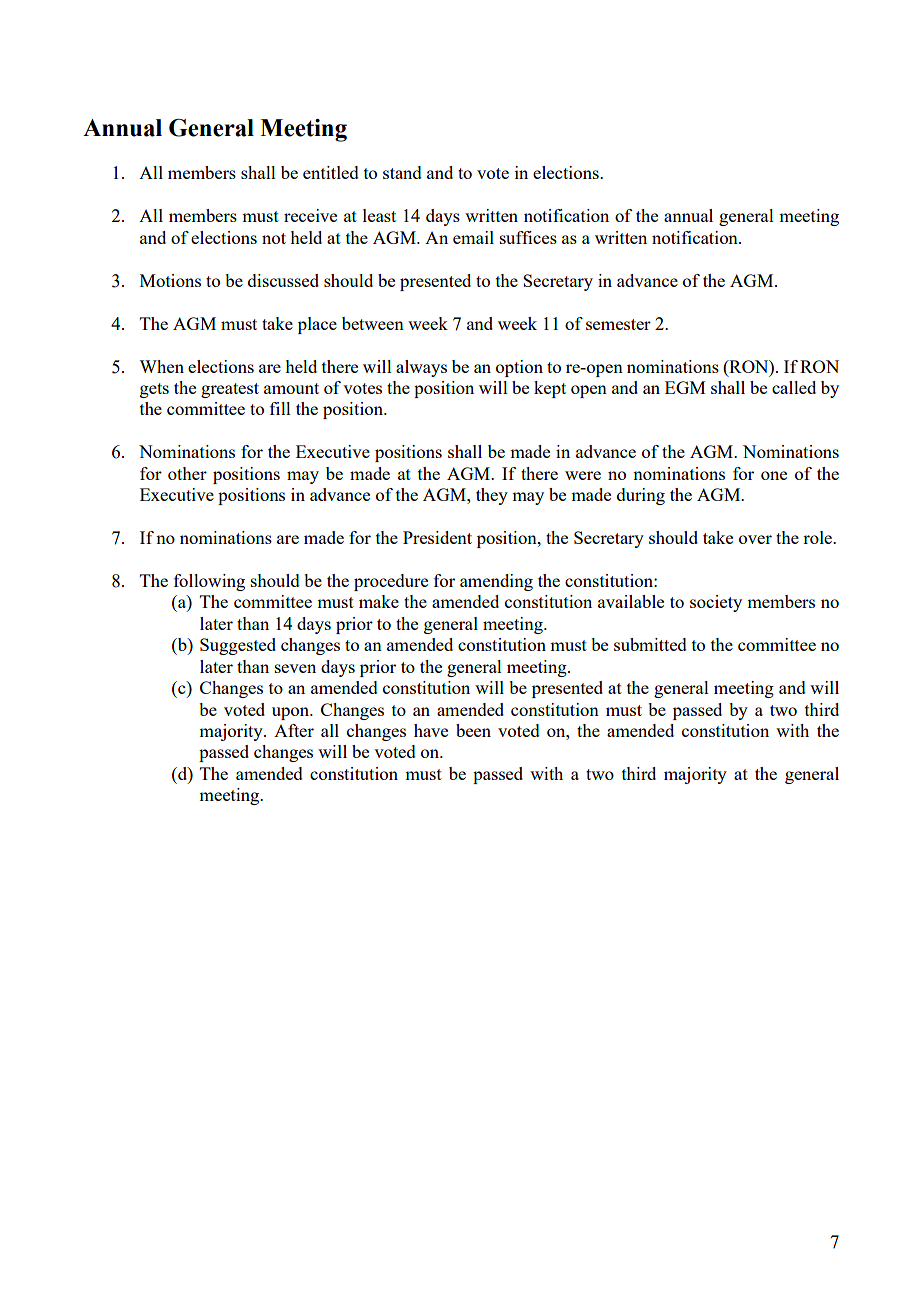 The image size is (924, 1308). Describe the element at coordinates (310, 215) in the page. I see `receive` at that location.
